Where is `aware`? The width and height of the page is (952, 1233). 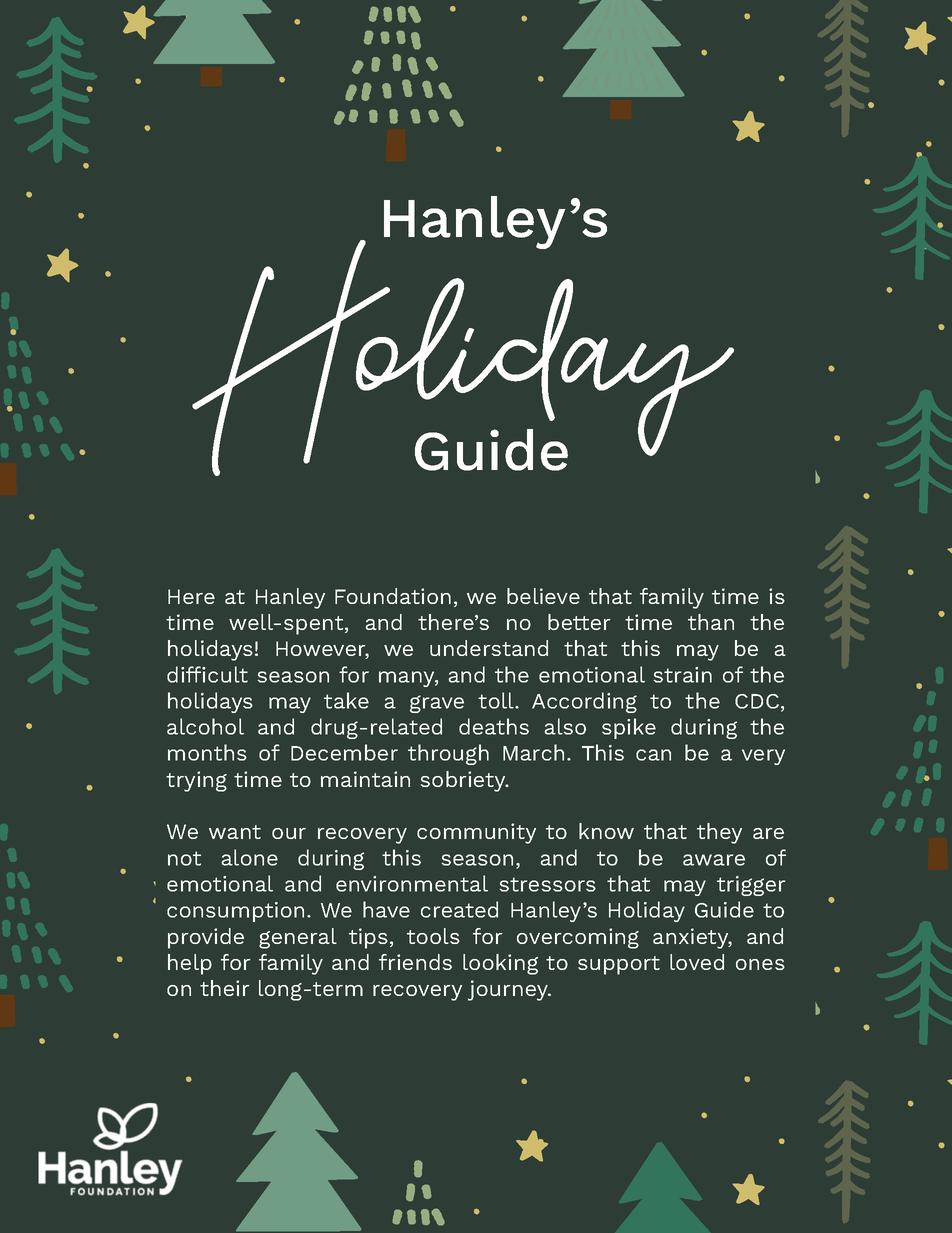 aware is located at coordinates (714, 860).
